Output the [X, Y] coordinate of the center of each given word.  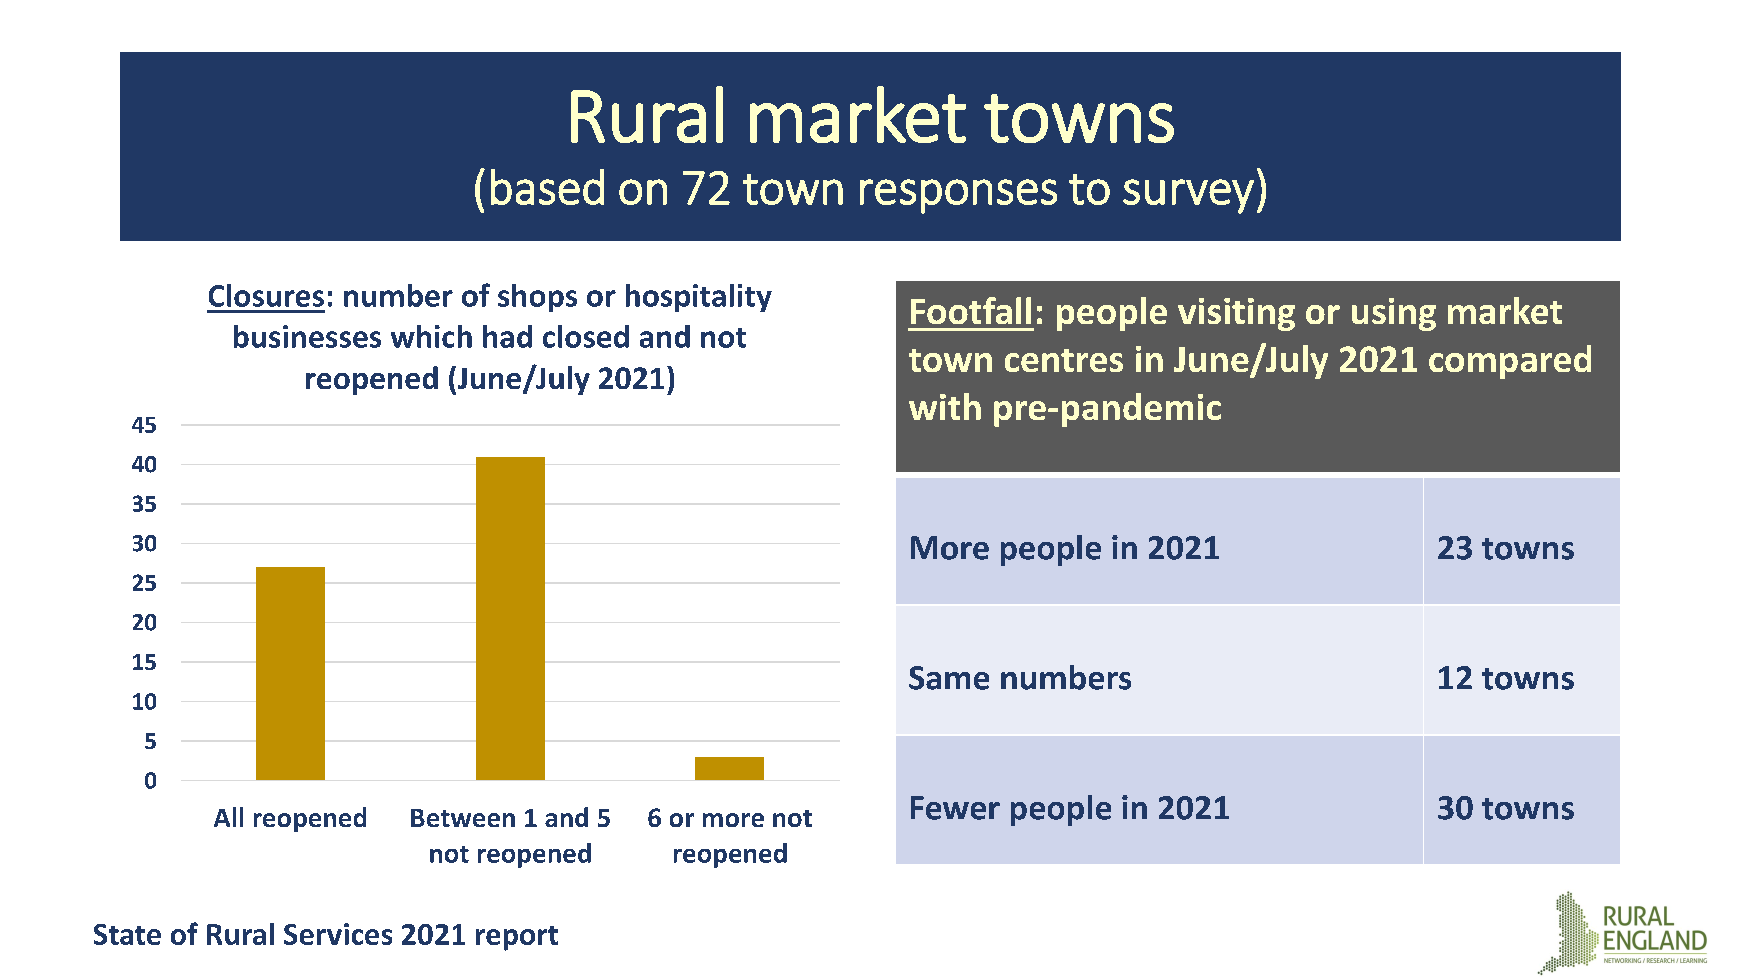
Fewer [955, 808]
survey [1188, 196]
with [945, 406]
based [547, 187]
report [517, 938]
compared [1510, 362]
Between [463, 818]
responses [958, 196]
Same [949, 678]
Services [338, 934]
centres [1064, 360]
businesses [307, 336]
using [1394, 314]
